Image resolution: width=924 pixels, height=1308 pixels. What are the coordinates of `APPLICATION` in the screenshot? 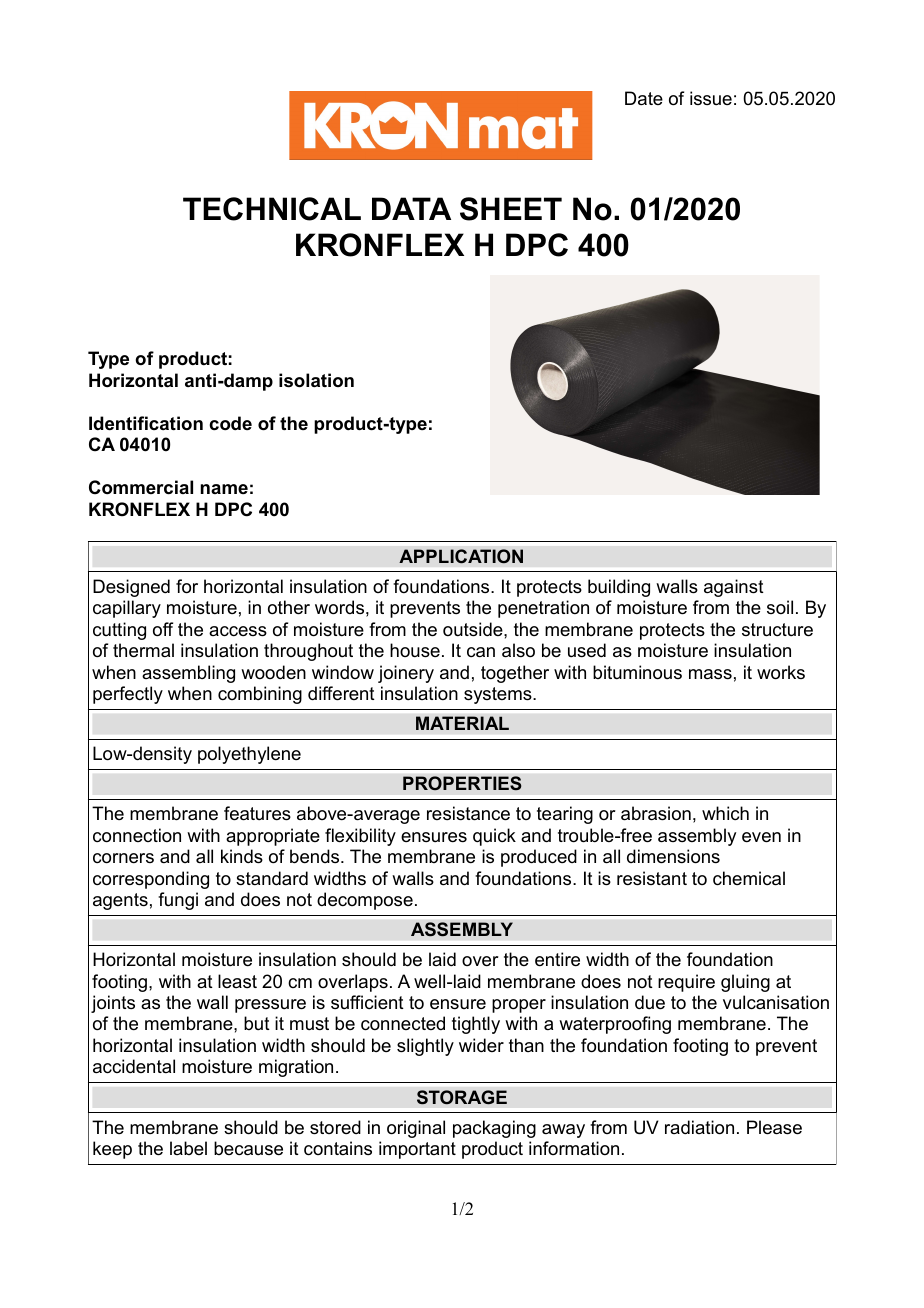 It's located at (461, 556).
